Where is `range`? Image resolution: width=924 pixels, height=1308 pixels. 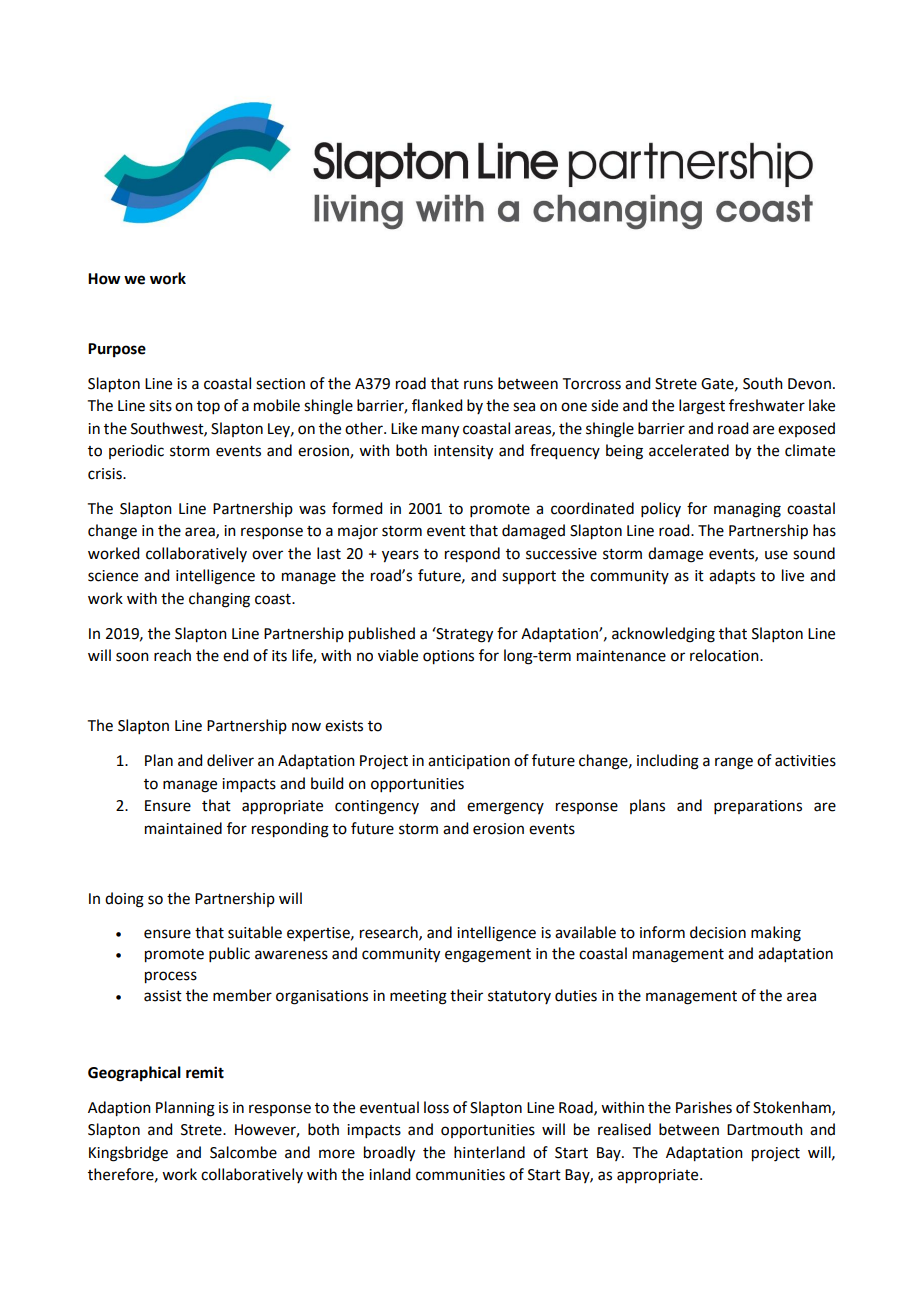 range is located at coordinates (734, 763).
